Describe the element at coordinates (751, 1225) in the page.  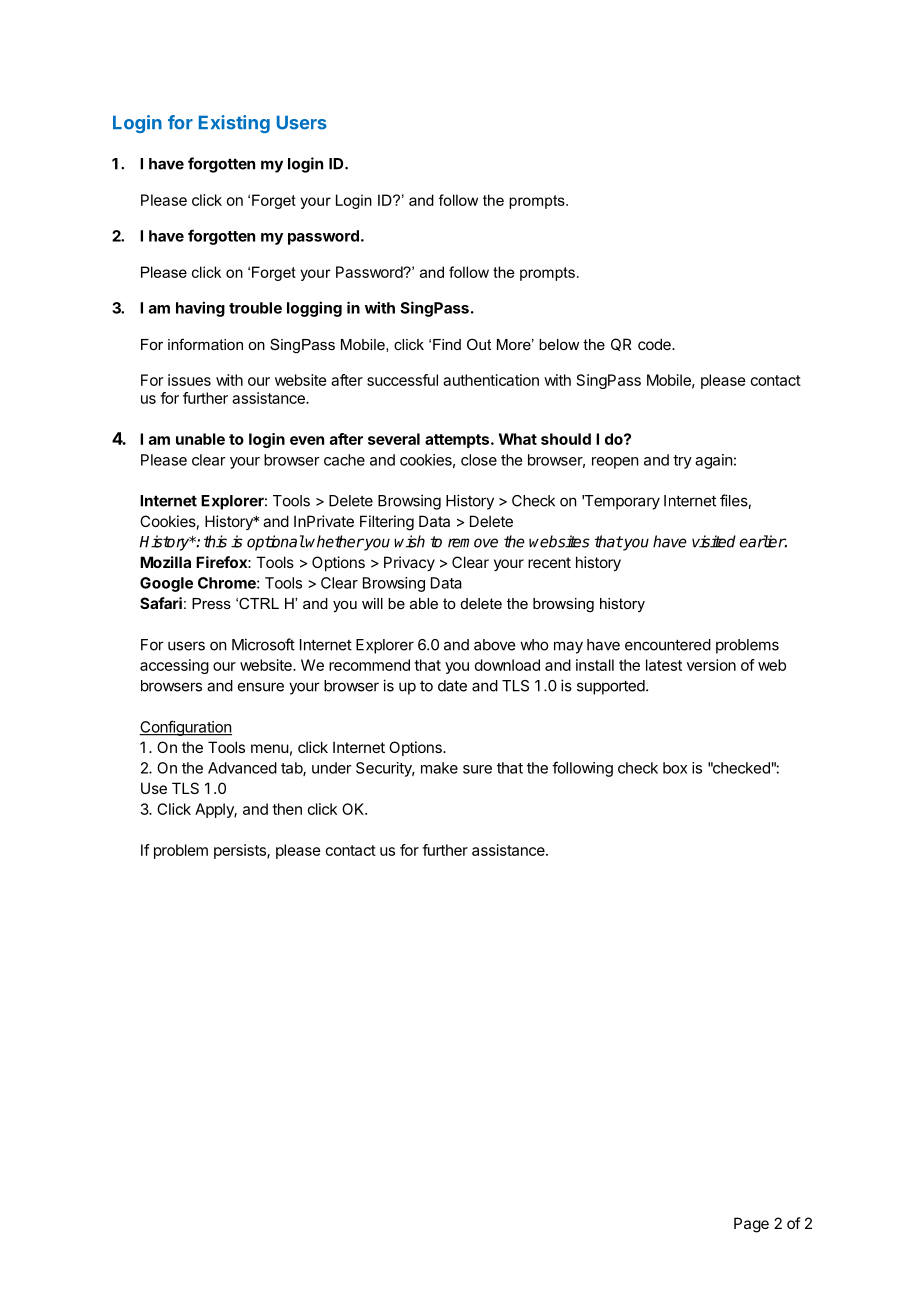
I see `Page` at that location.
